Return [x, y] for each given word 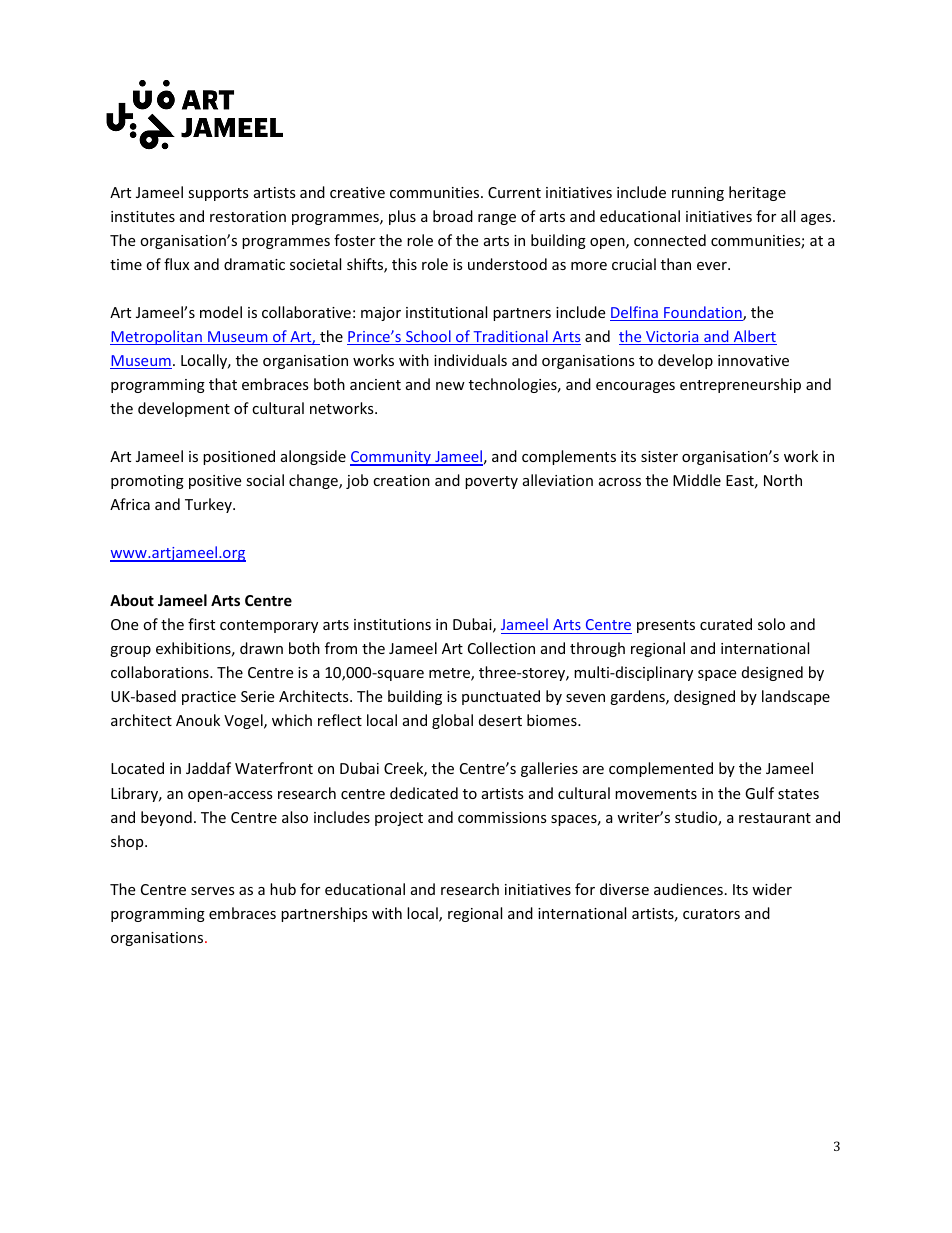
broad [453, 216]
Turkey [209, 505]
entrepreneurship [740, 385]
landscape [796, 697]
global [452, 721]
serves [213, 891]
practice [209, 698]
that [223, 384]
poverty [491, 482]
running [698, 194]
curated [726, 624]
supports [218, 194]
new [450, 386]
